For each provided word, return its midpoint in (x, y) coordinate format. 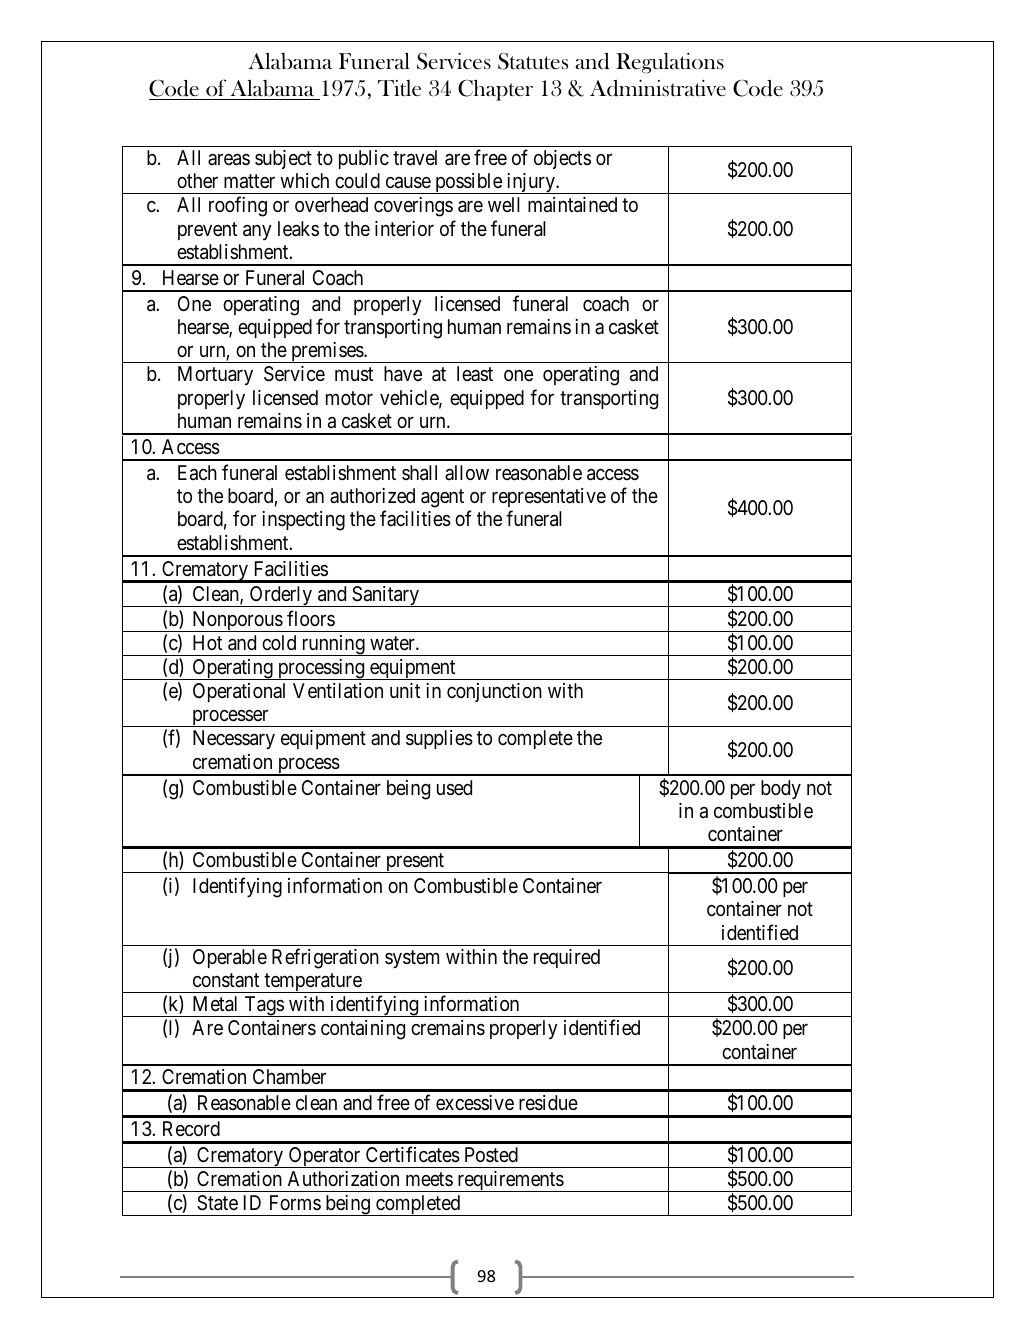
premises (327, 352)
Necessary (234, 739)
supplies (439, 739)
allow (467, 472)
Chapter (495, 90)
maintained (572, 205)
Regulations (670, 63)
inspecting (303, 521)
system (412, 959)
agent (442, 498)
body (781, 789)
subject (283, 159)
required (567, 958)
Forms (295, 1202)
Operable (230, 958)
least (475, 373)
